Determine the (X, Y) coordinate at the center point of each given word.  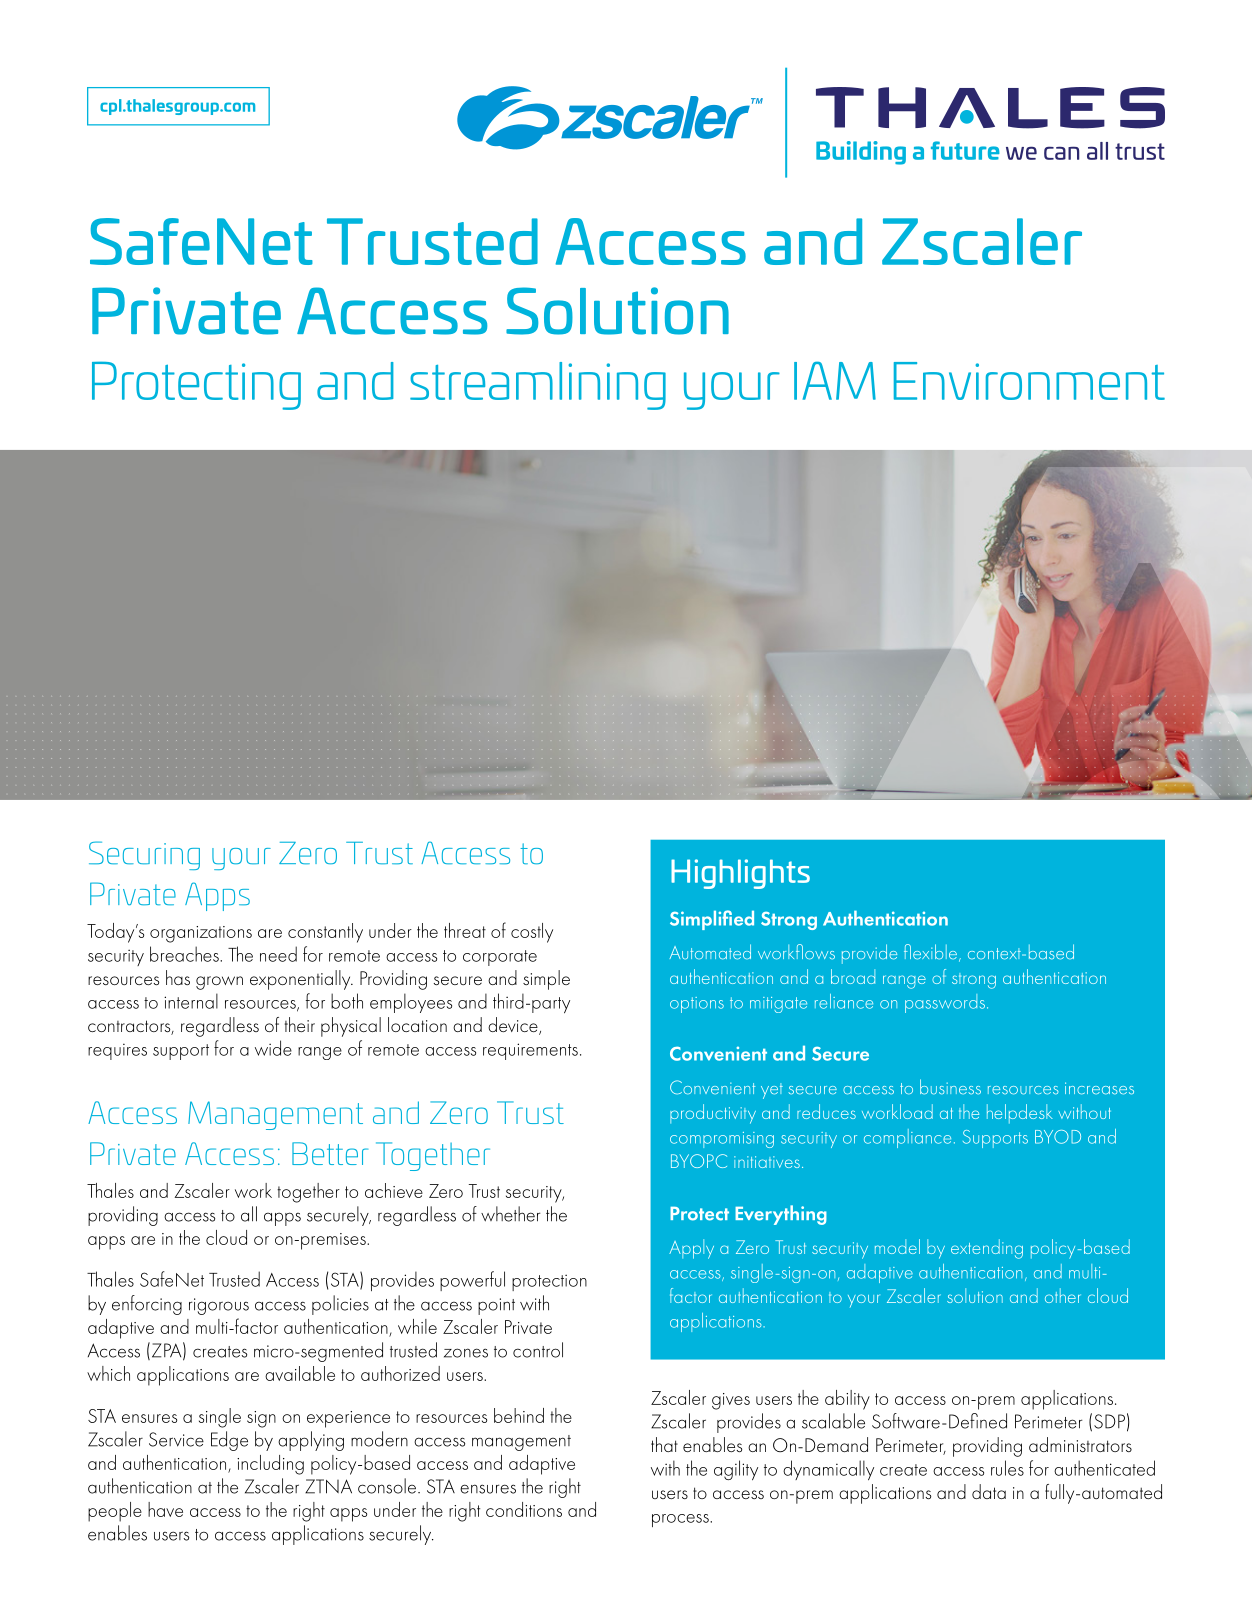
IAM (835, 381)
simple (546, 980)
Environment (1029, 381)
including (270, 1465)
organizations (201, 934)
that (664, 1444)
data (989, 1491)
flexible (930, 952)
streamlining (538, 386)
